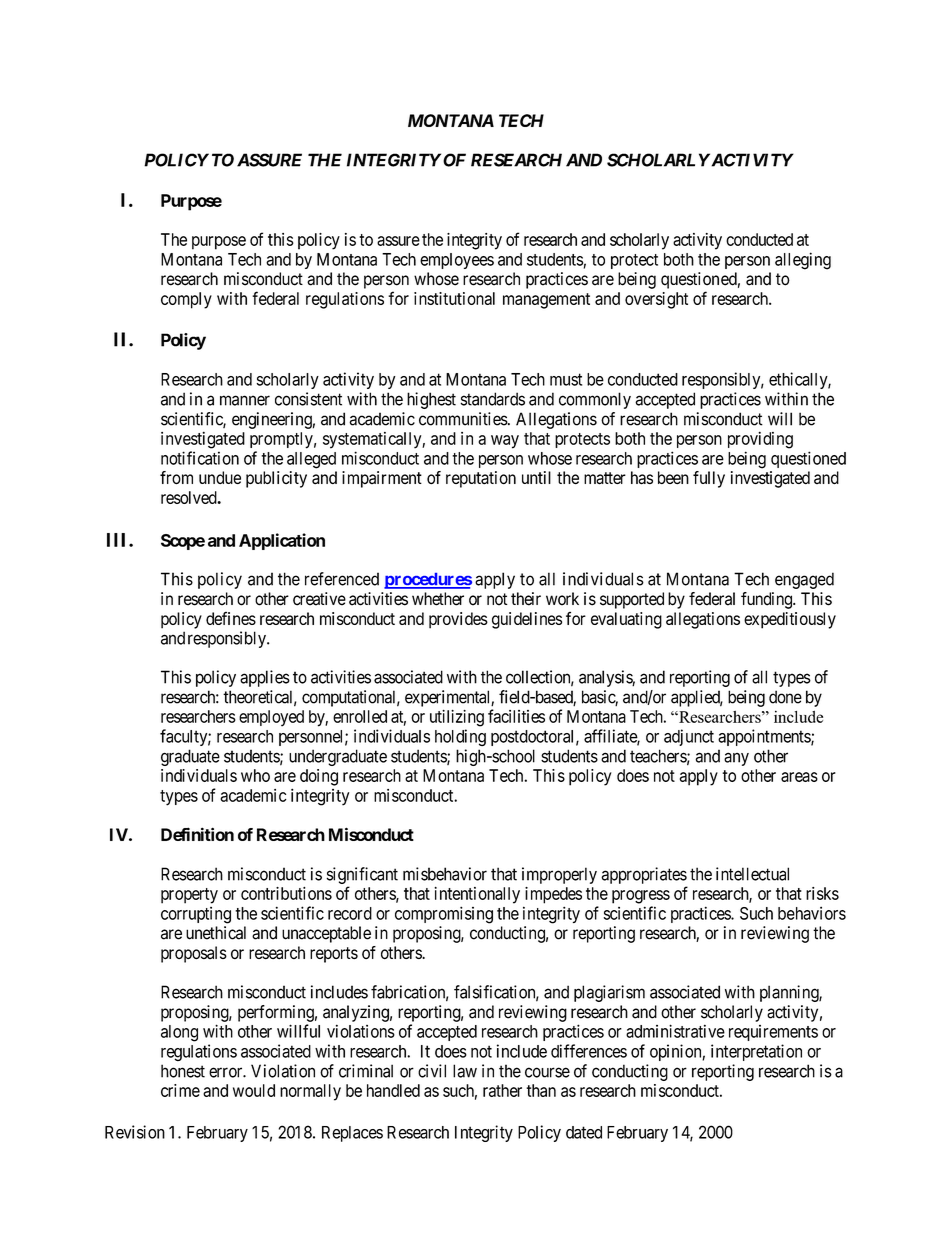 The image size is (952, 1233). I want to click on institutional, so click(454, 298).
